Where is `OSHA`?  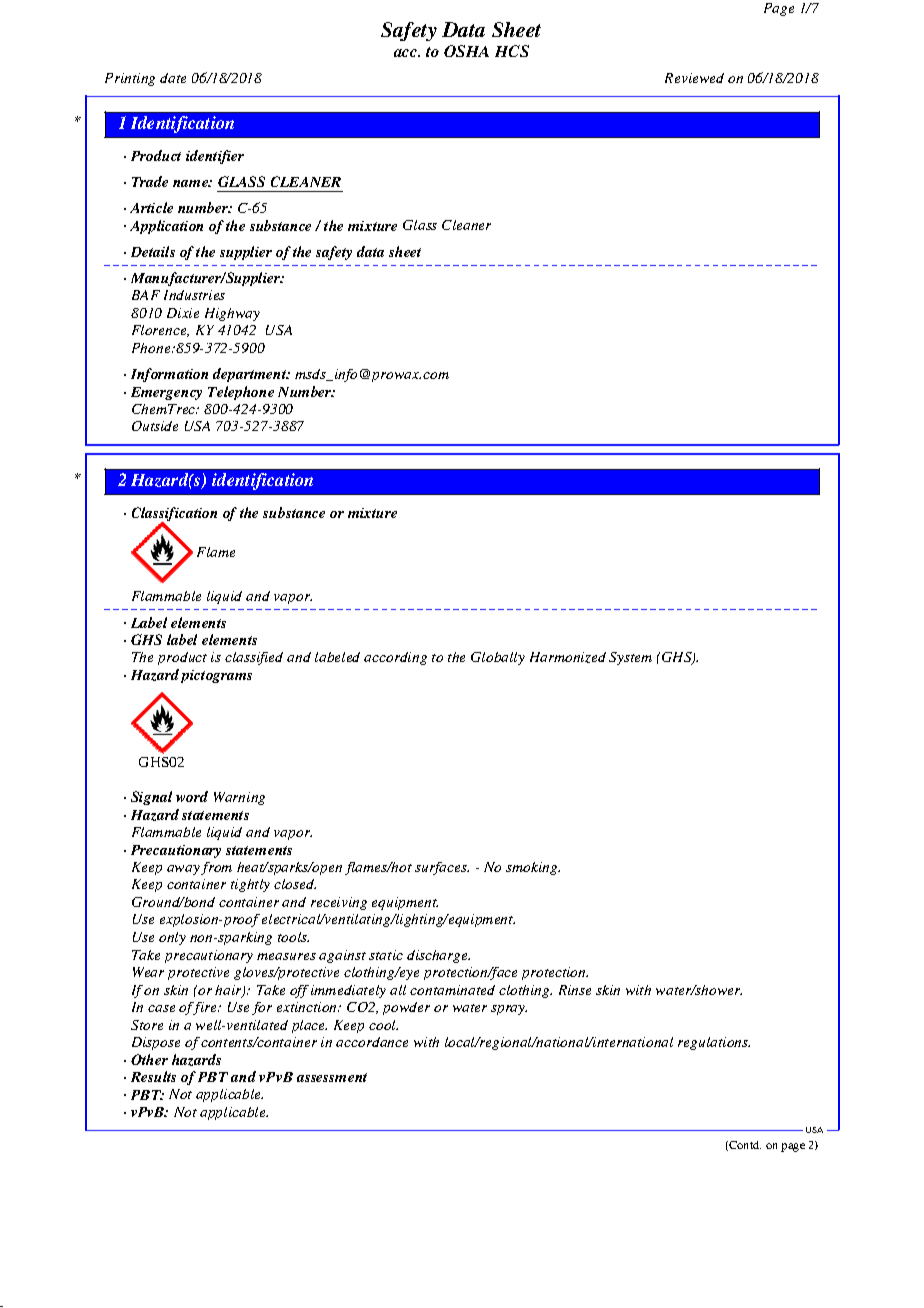 OSHA is located at coordinates (466, 51).
